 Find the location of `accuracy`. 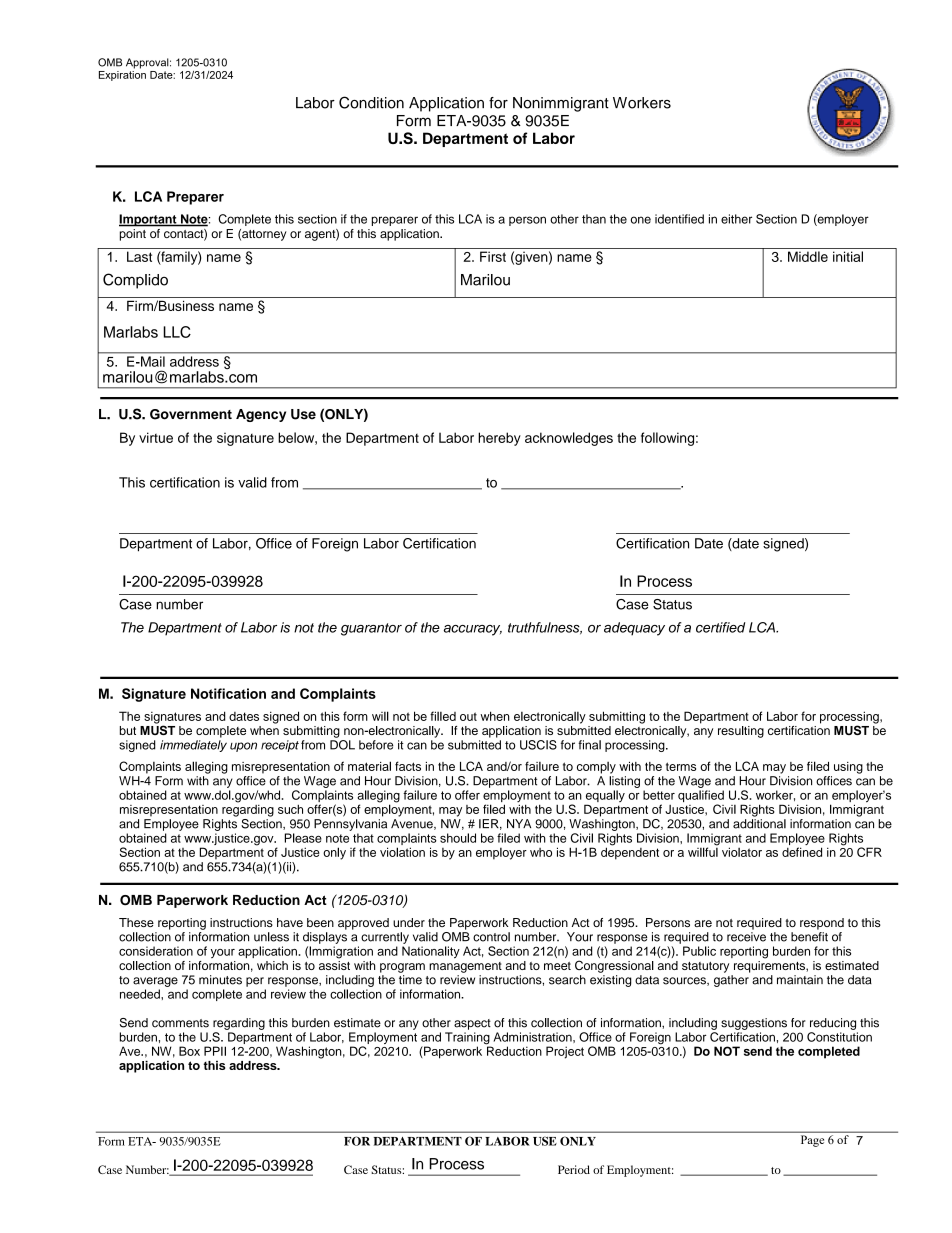

accuracy is located at coordinates (473, 630).
